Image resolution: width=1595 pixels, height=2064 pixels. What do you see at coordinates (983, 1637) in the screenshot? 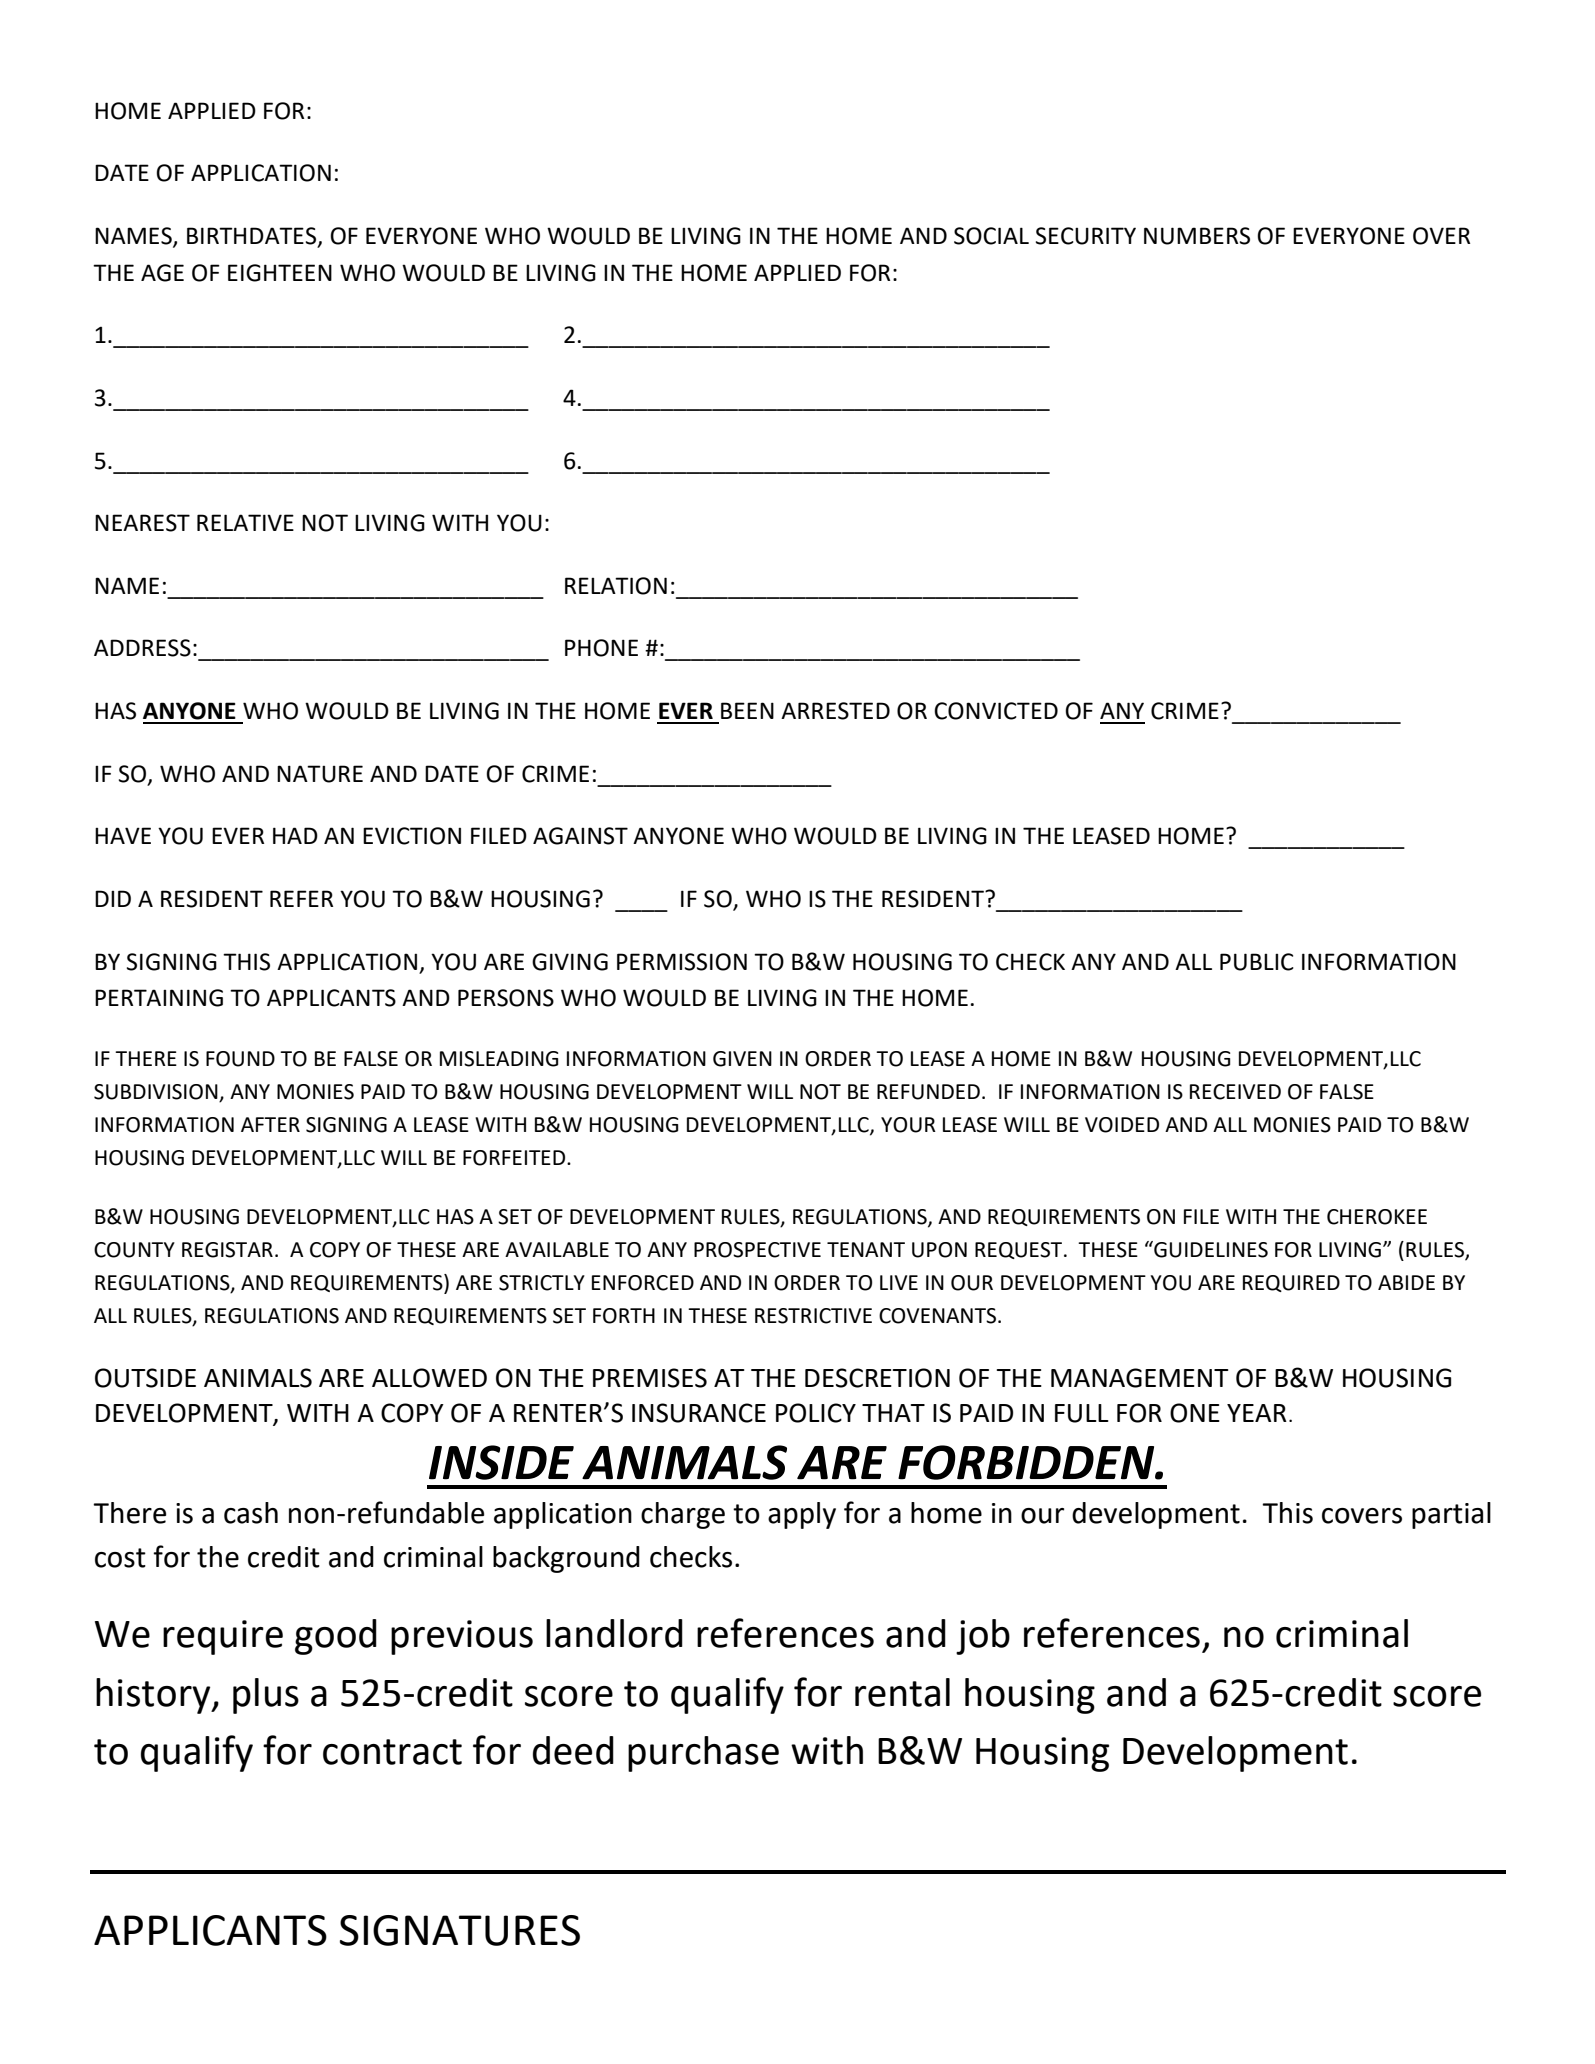
I see `job` at bounding box center [983, 1637].
